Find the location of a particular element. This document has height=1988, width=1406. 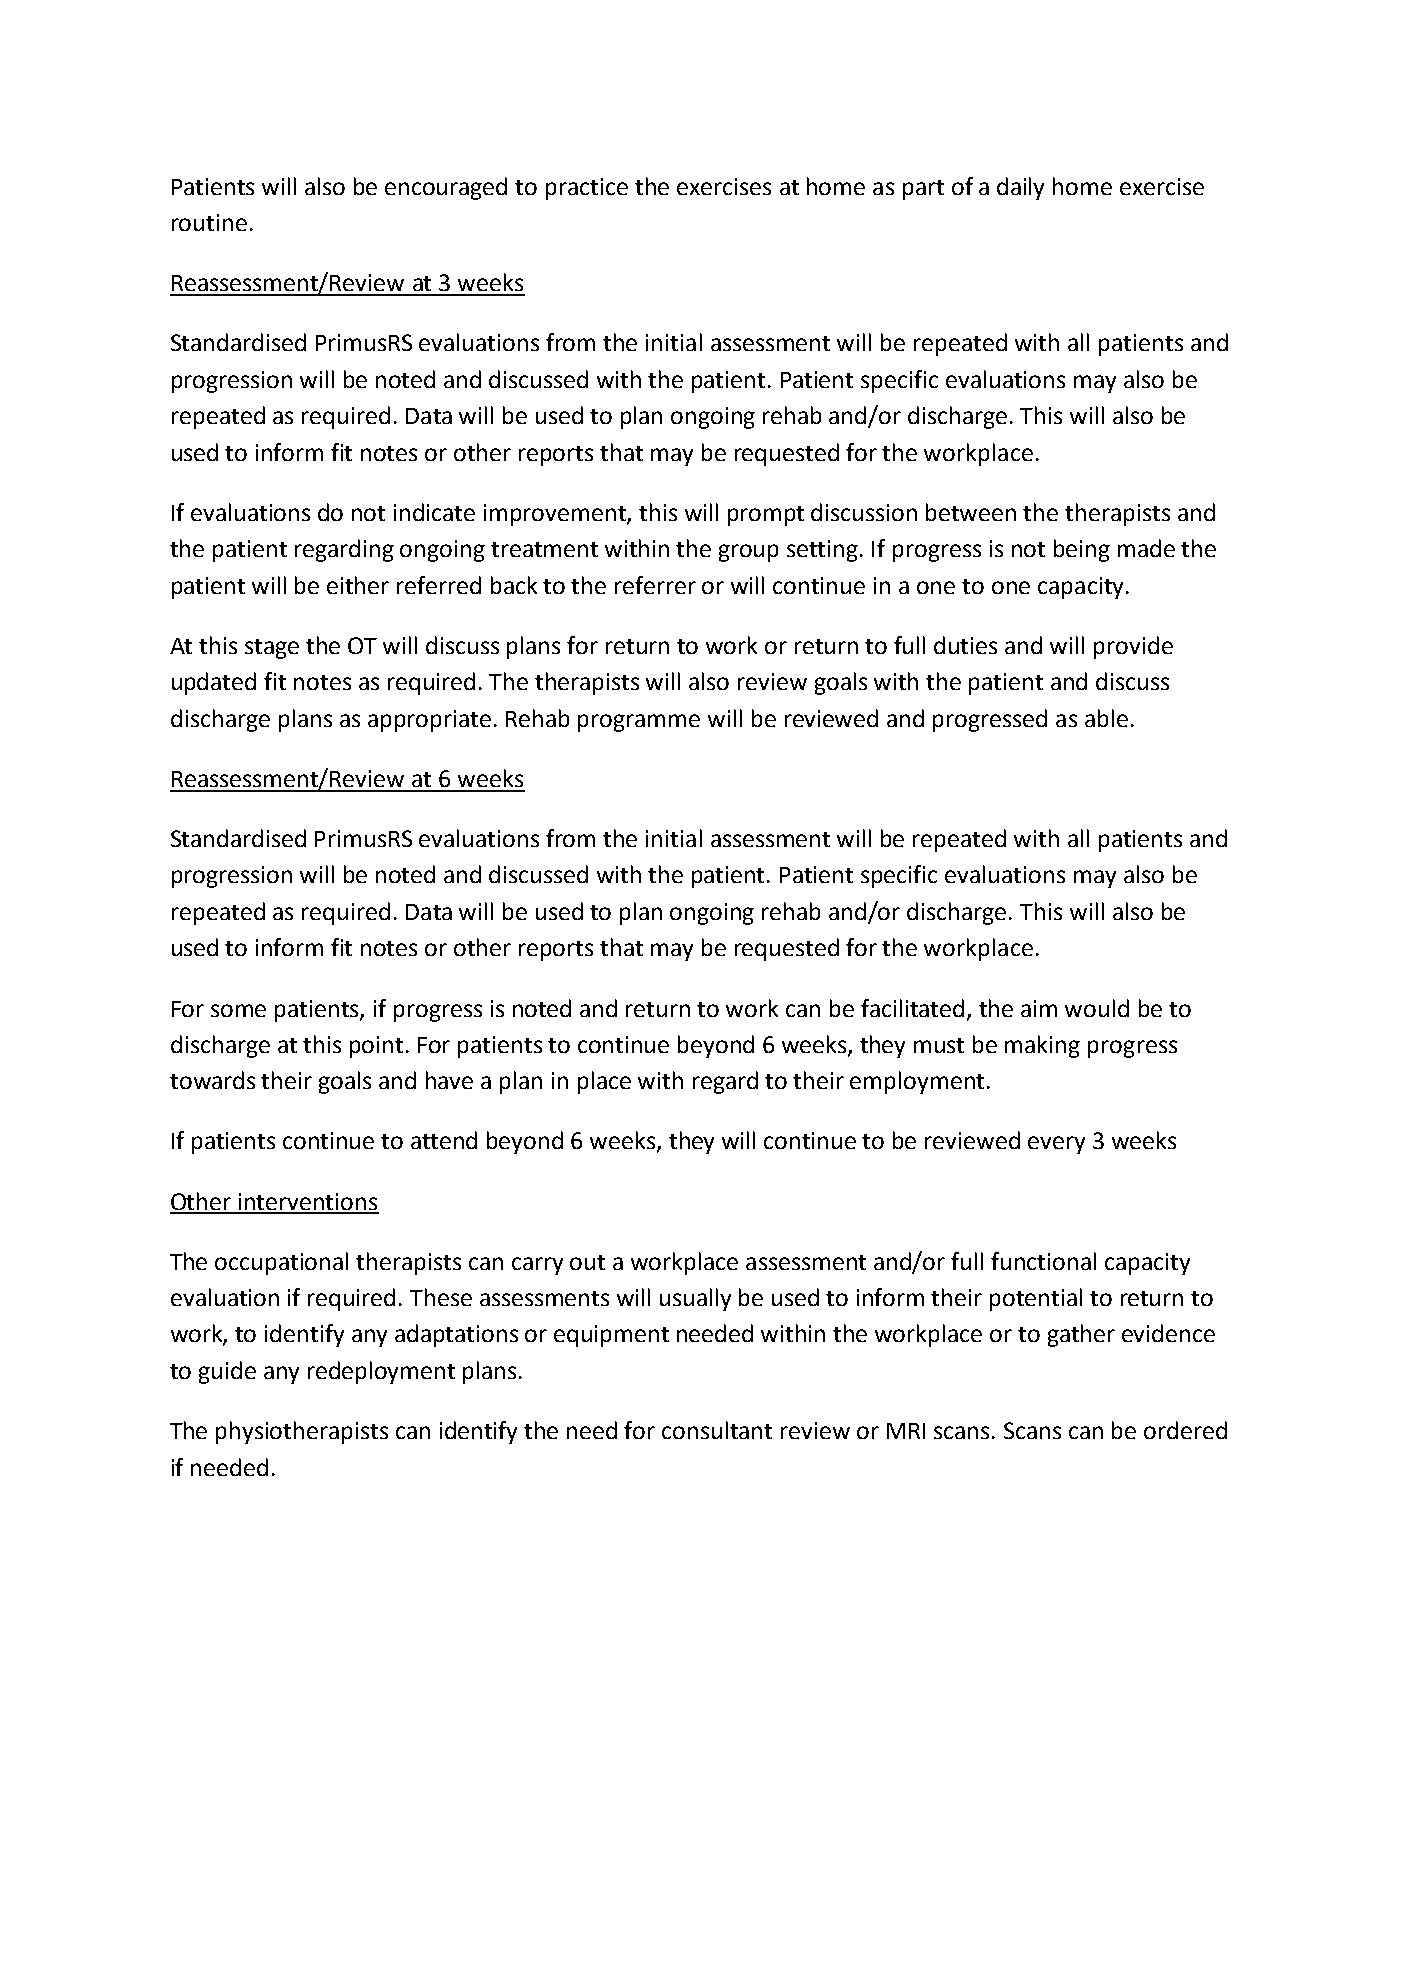

every is located at coordinates (1056, 1145).
